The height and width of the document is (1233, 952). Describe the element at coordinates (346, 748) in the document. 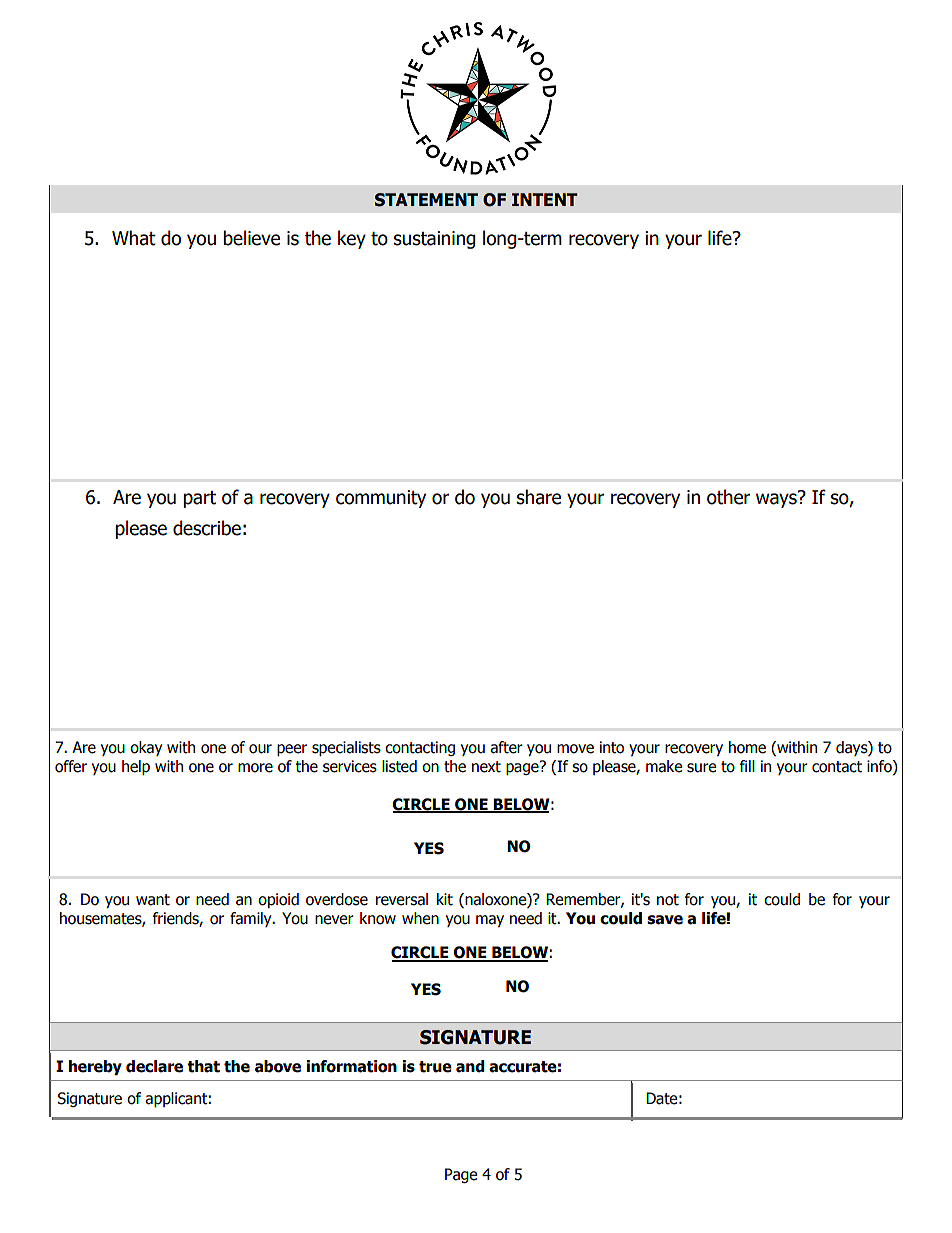

I see `specialists` at that location.
